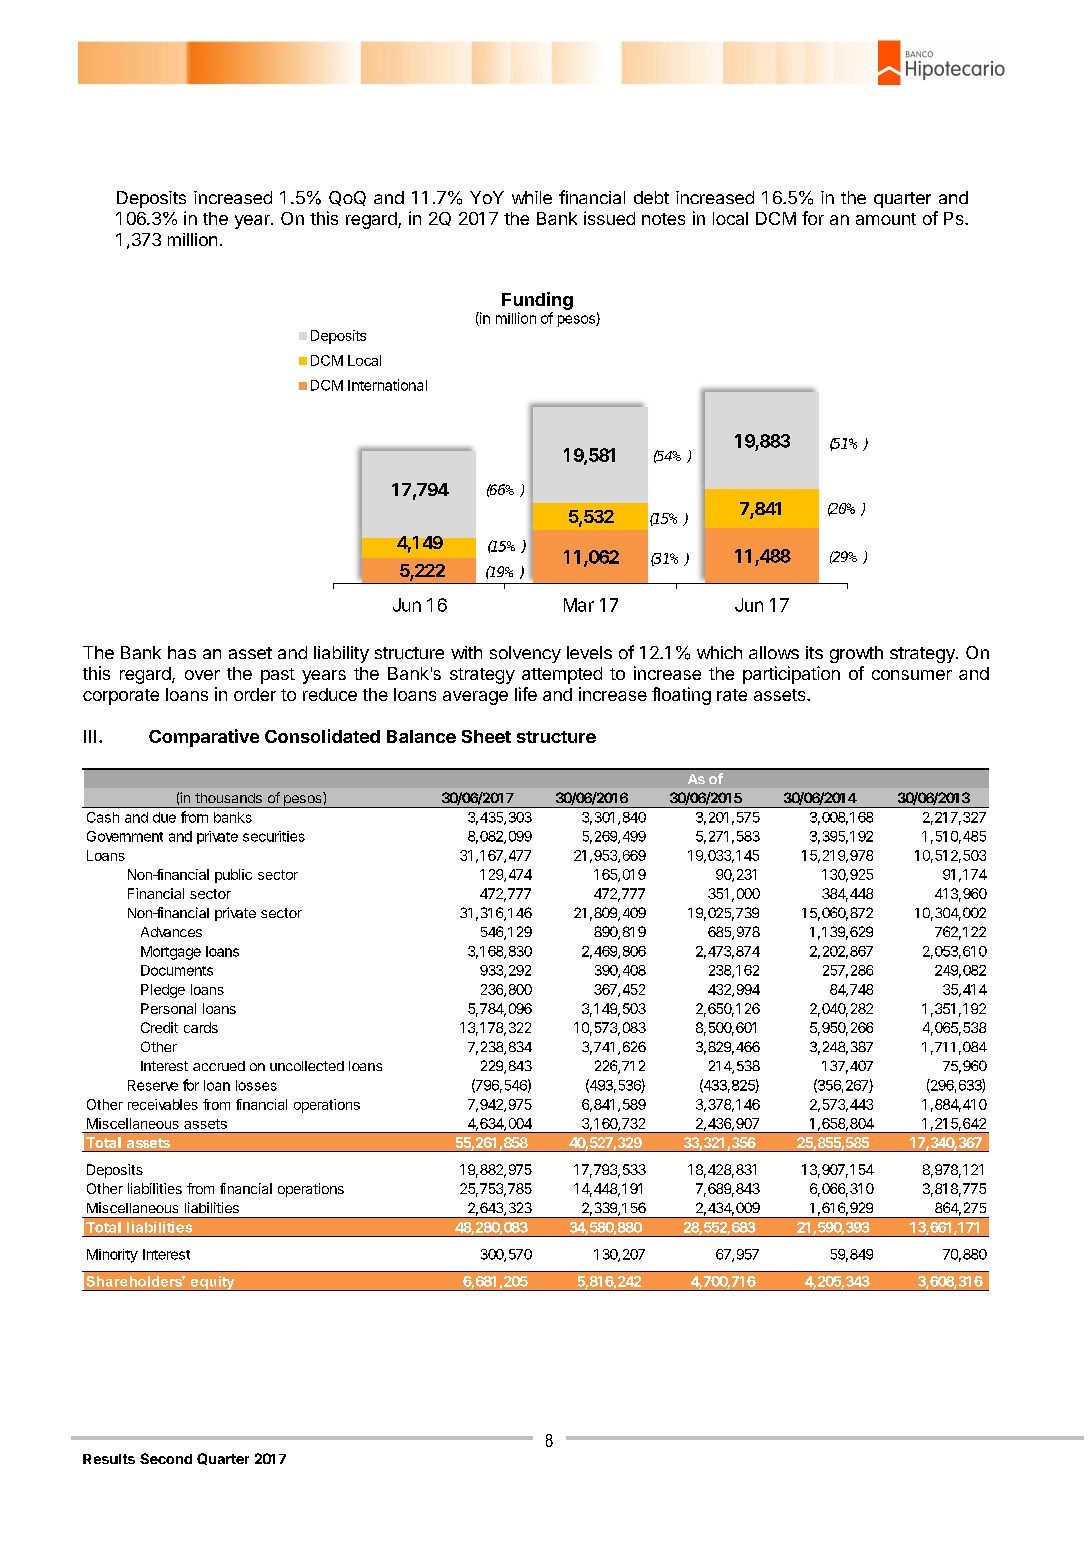 The image size is (1091, 1542). Describe the element at coordinates (182, 652) in the screenshot. I see `has` at that location.
